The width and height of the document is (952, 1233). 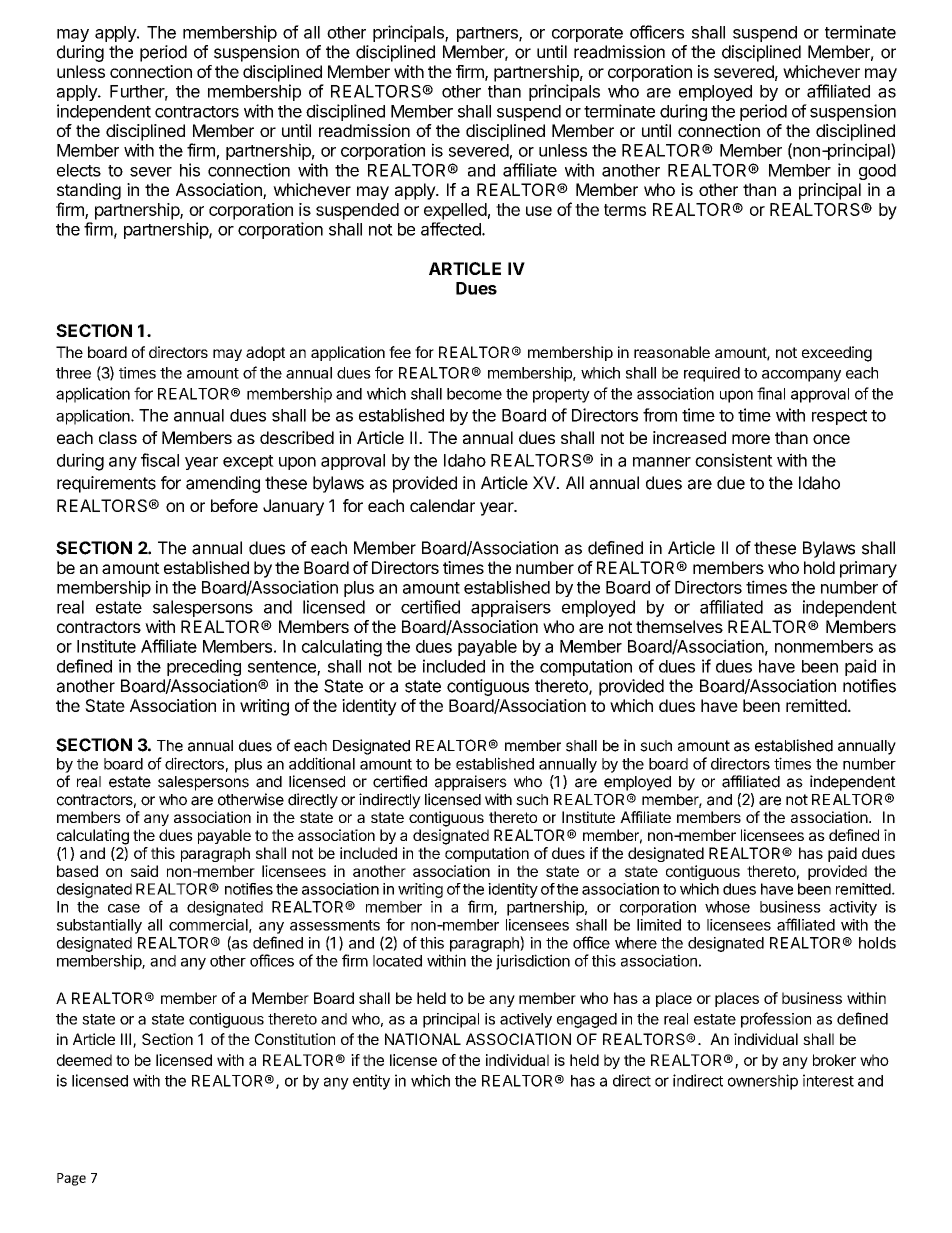 What do you see at coordinates (877, 172) in the document?
I see `good` at bounding box center [877, 172].
